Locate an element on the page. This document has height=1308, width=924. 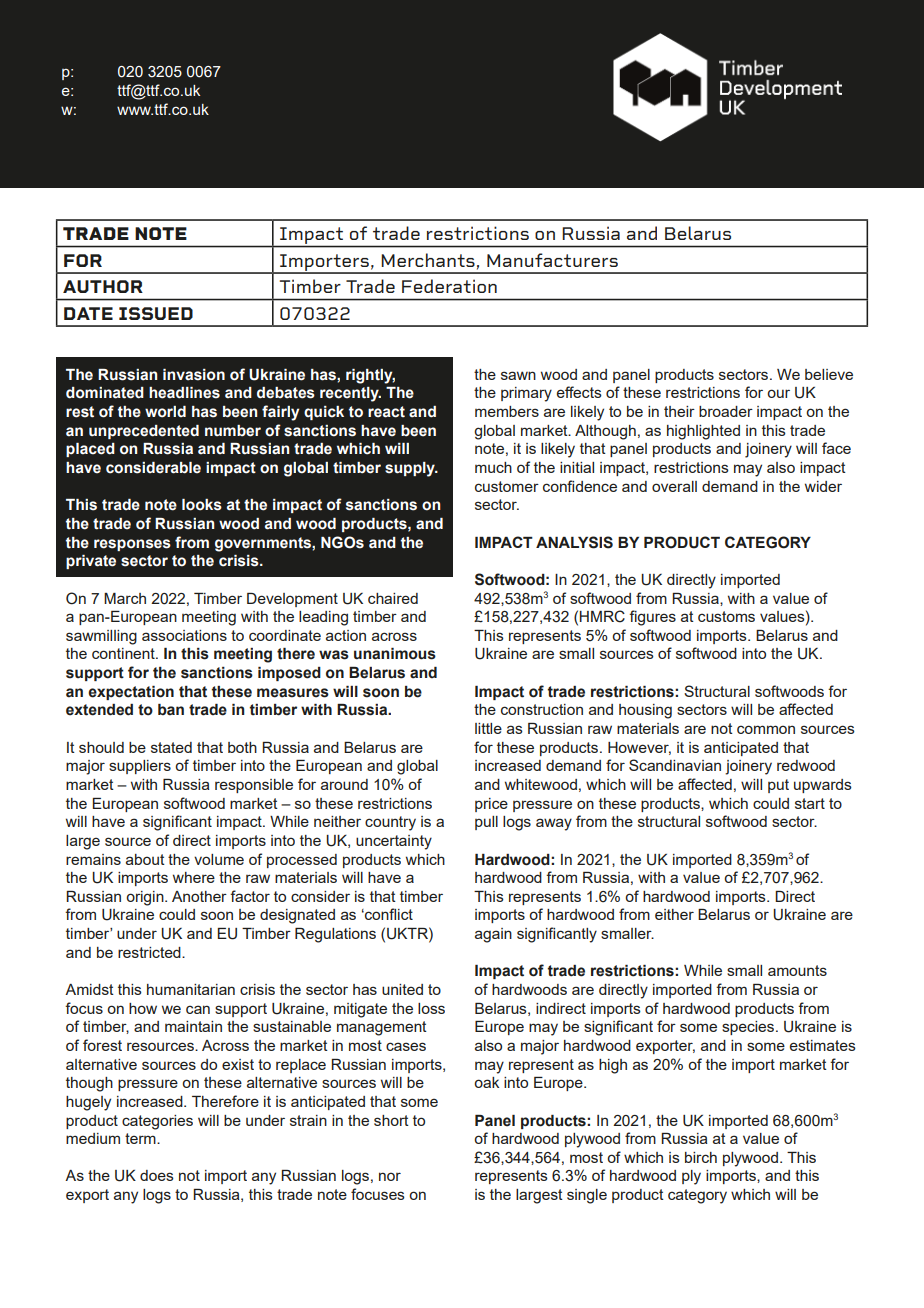
nor is located at coordinates (390, 1176).
